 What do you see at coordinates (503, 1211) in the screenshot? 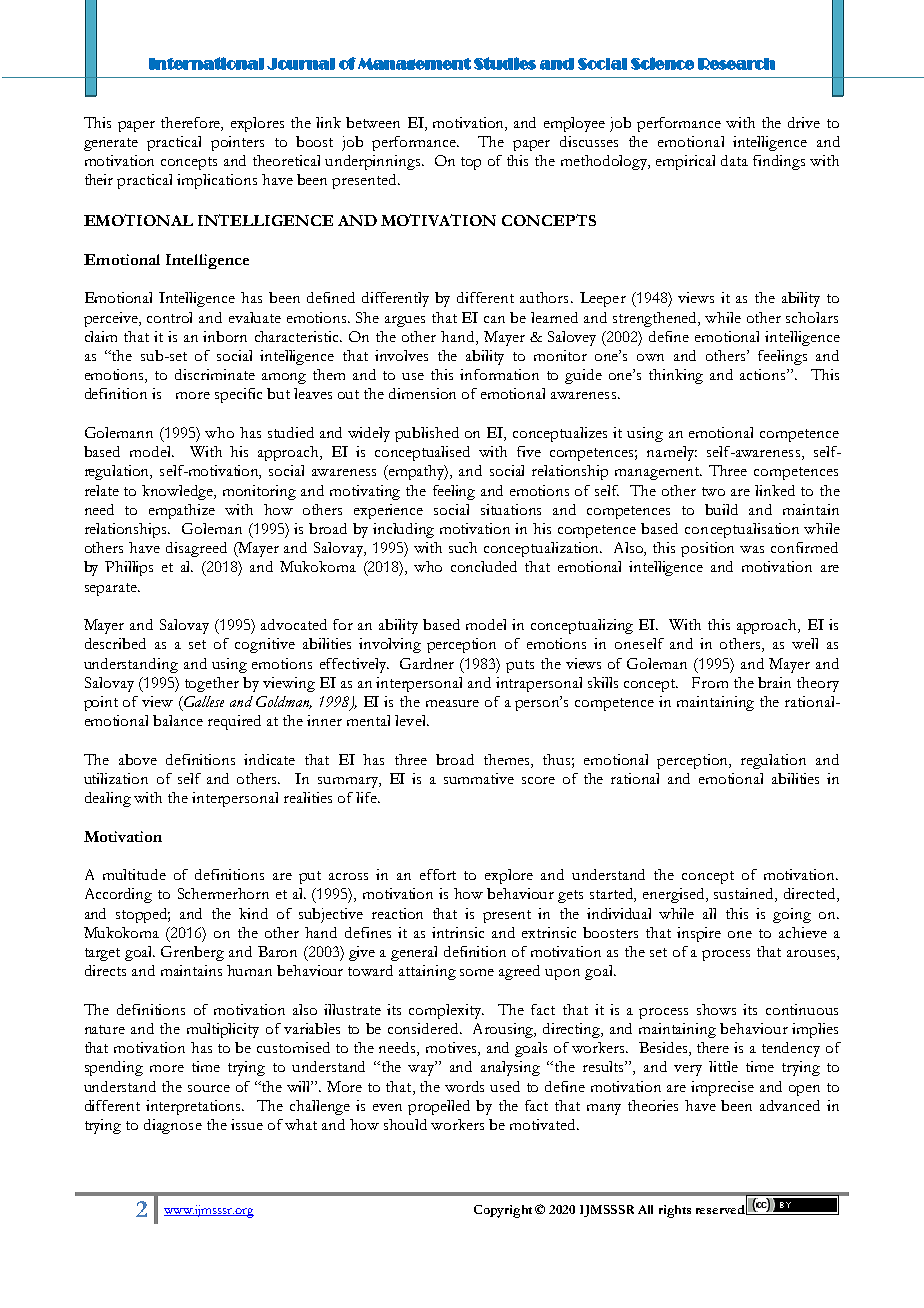
I see `Copyright` at bounding box center [503, 1211].
